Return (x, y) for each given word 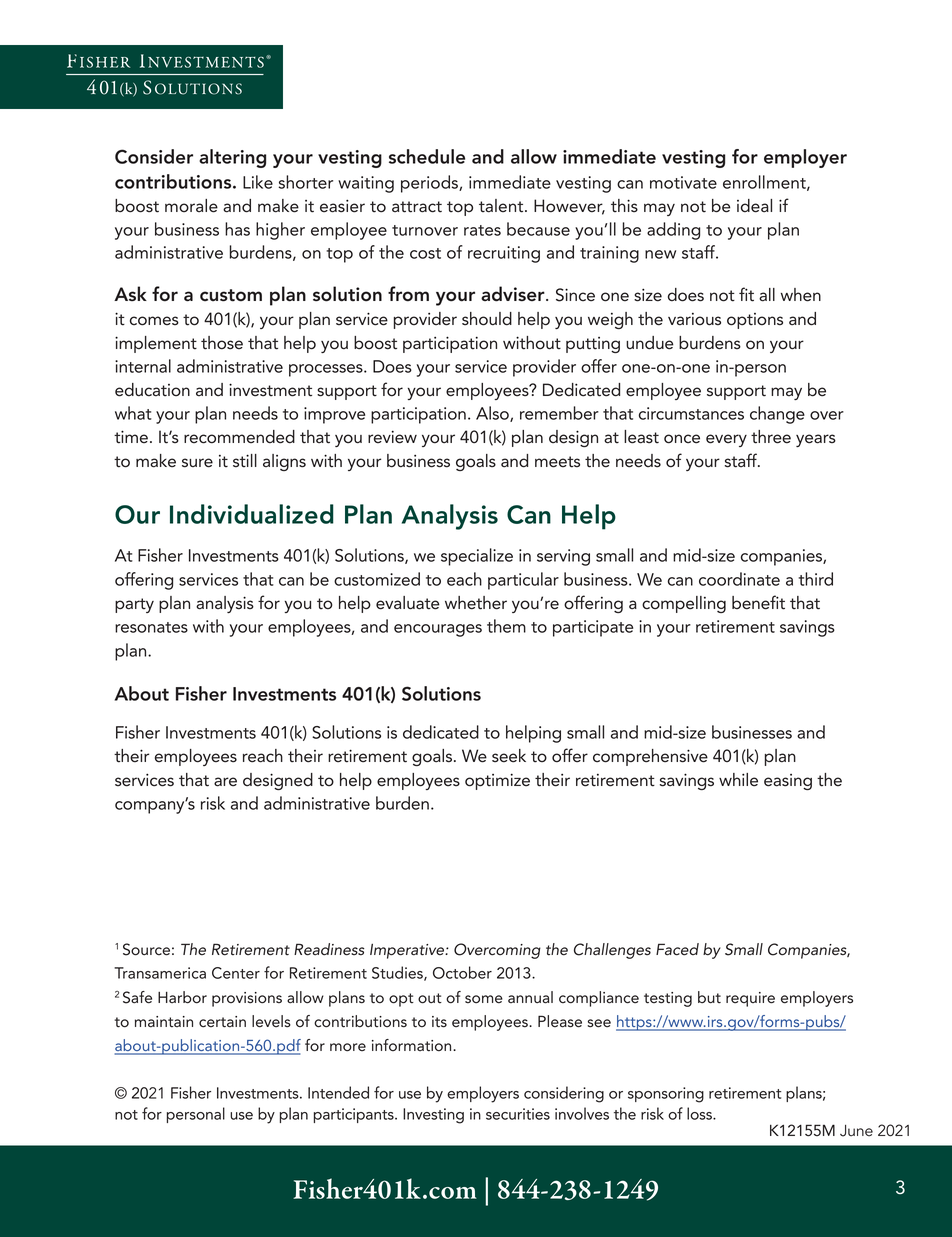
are (225, 782)
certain (222, 1022)
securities (518, 1114)
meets (557, 462)
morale (191, 206)
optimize (497, 781)
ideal (754, 206)
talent (502, 206)
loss (700, 1113)
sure (197, 463)
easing (788, 782)
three (771, 437)
